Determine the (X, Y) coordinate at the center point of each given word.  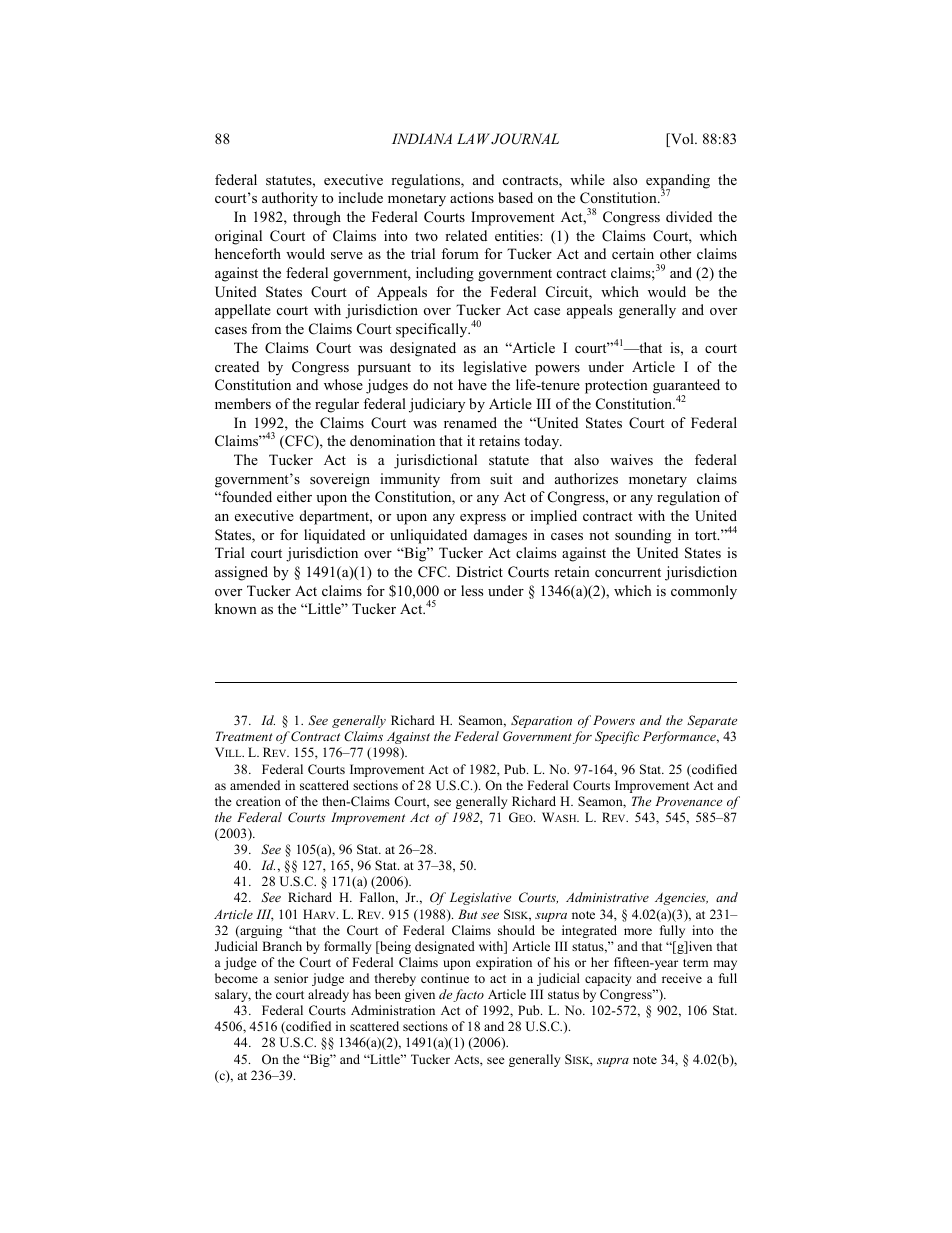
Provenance (688, 801)
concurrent (628, 572)
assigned (241, 573)
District (479, 571)
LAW (473, 138)
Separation (541, 721)
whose (343, 384)
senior (291, 978)
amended (255, 785)
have (472, 384)
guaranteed (686, 388)
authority (290, 199)
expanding (678, 182)
